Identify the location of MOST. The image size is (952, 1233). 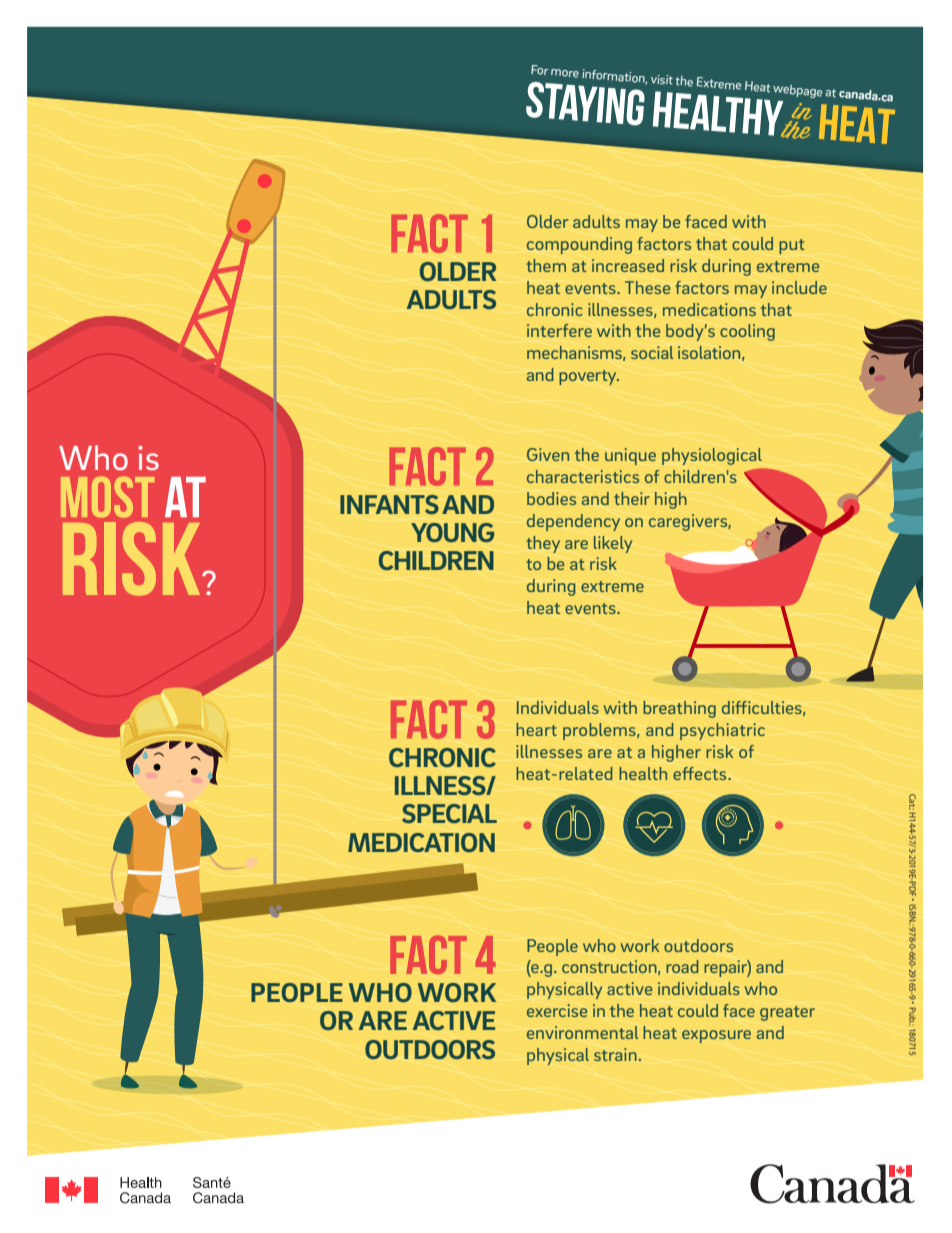
(107, 497).
